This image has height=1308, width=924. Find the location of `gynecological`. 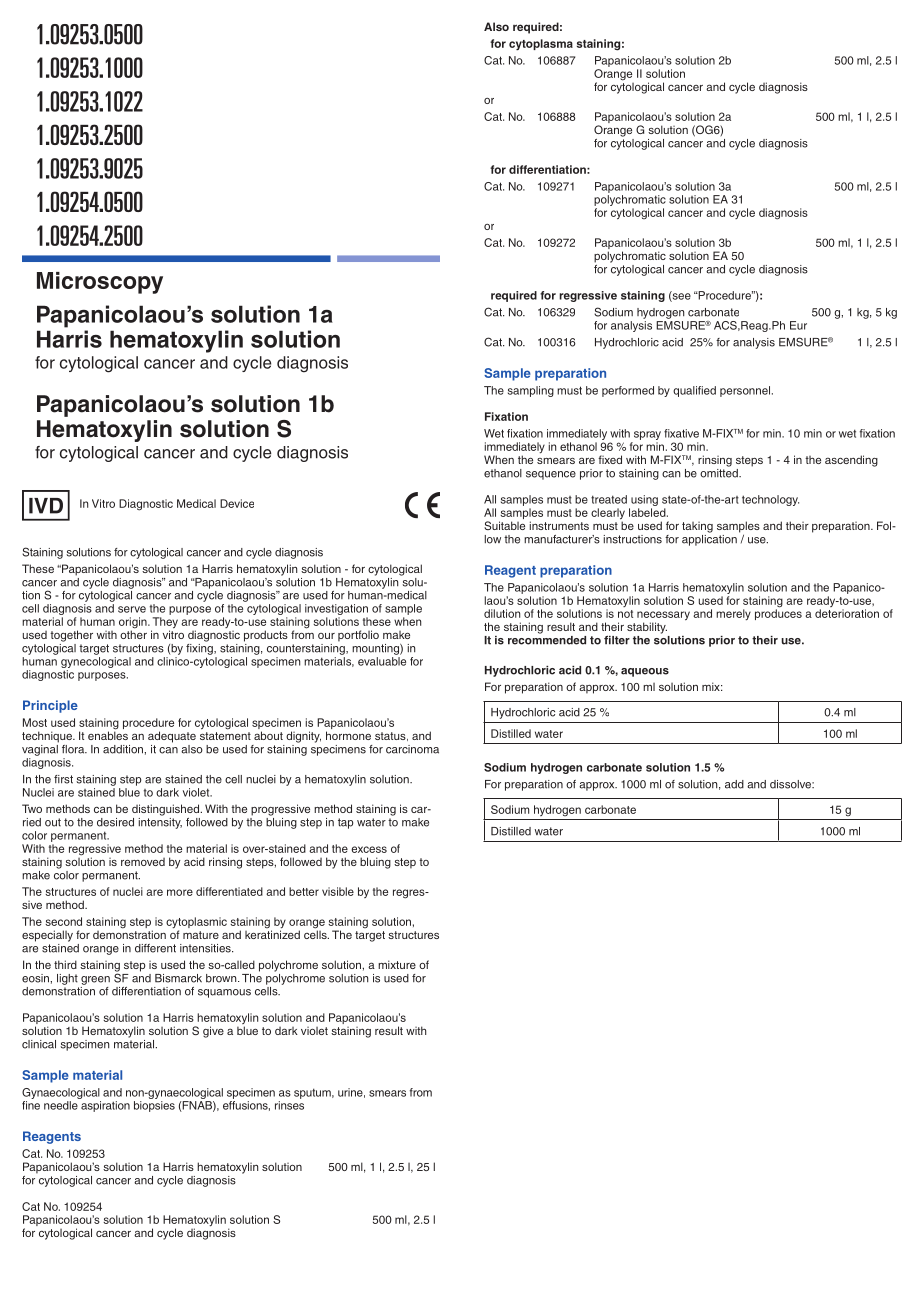

gynecological is located at coordinates (96, 662).
